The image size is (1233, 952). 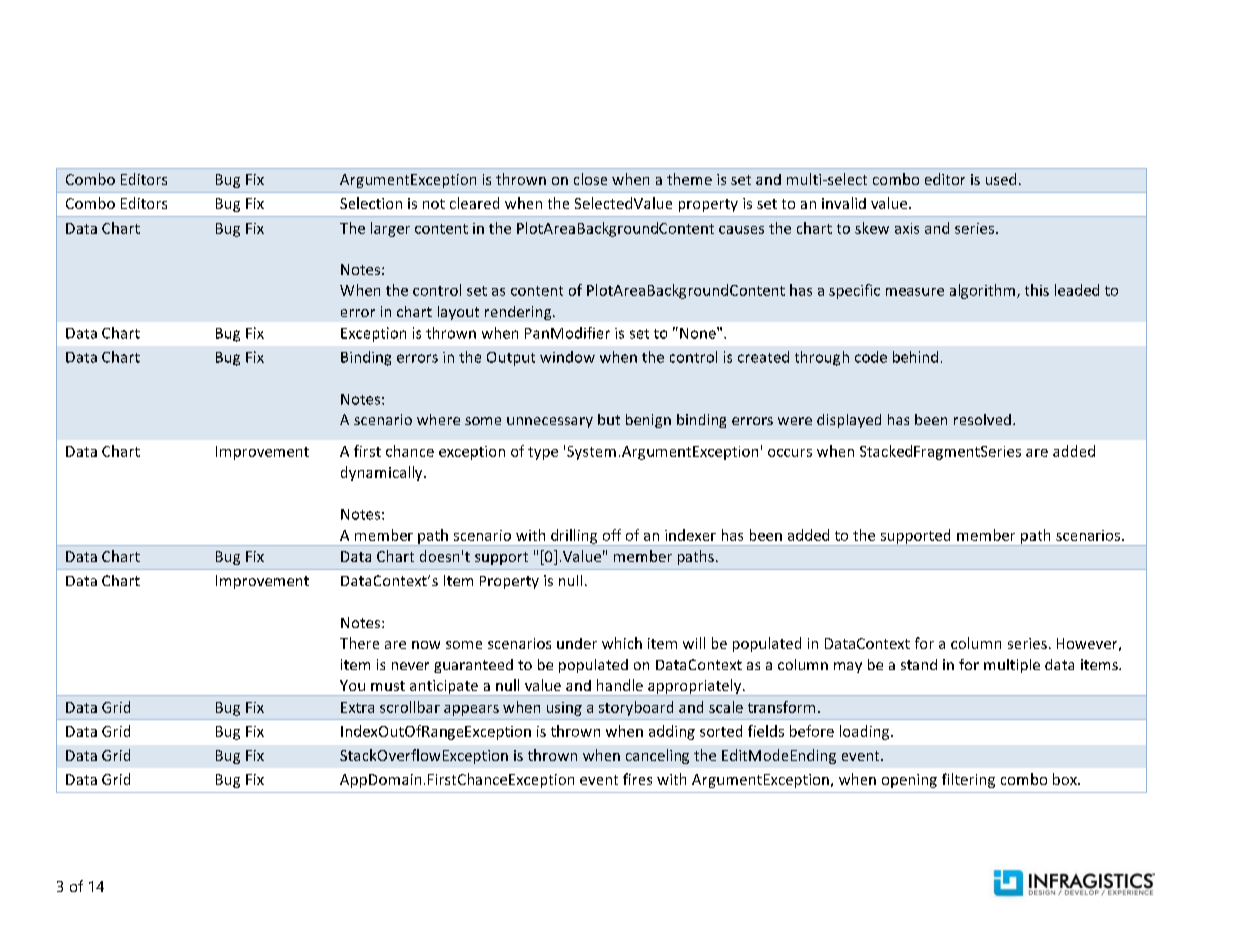 I want to click on created, so click(x=763, y=357).
